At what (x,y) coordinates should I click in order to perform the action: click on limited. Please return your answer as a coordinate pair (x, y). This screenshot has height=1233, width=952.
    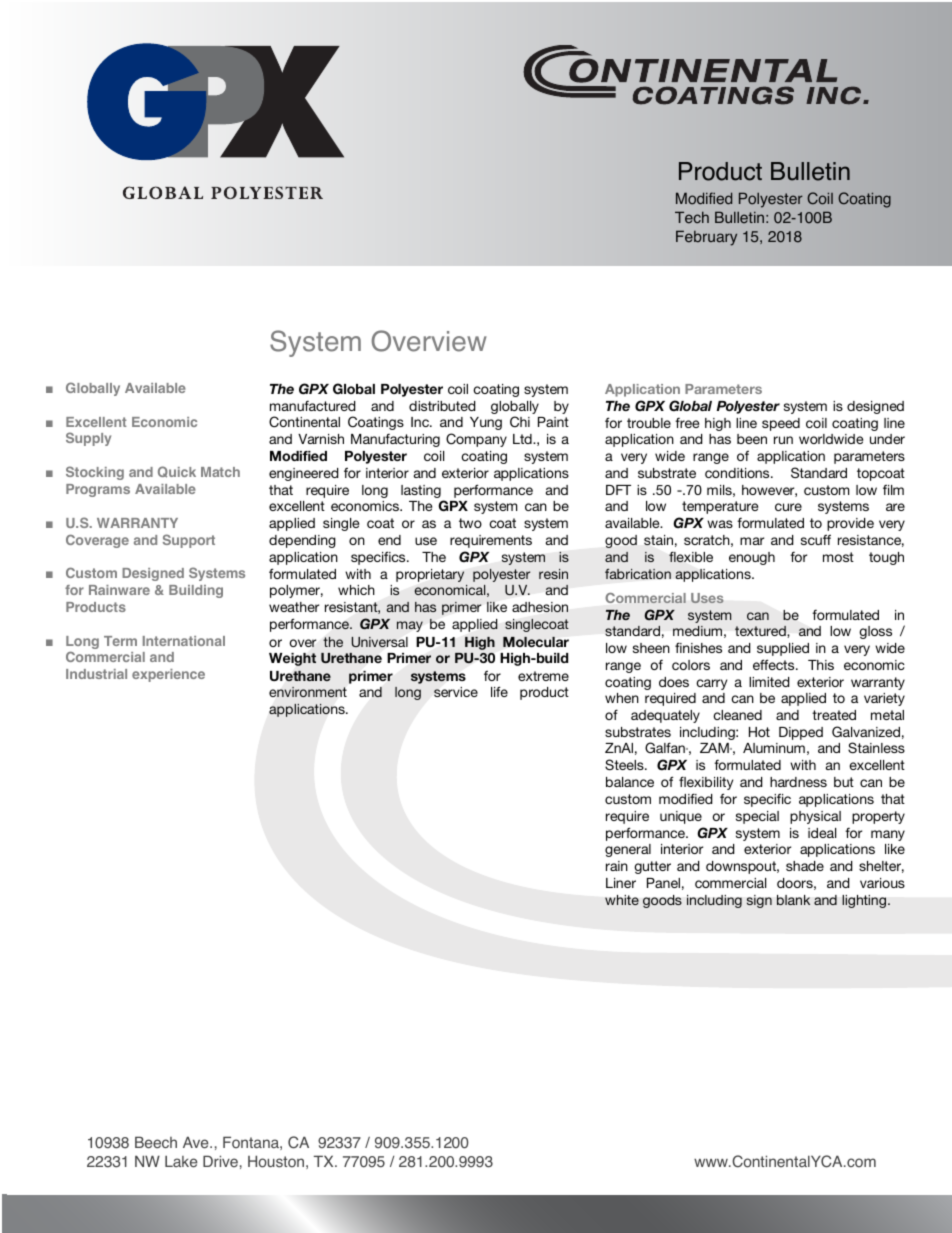
    Looking at the image, I should click on (769, 682).
